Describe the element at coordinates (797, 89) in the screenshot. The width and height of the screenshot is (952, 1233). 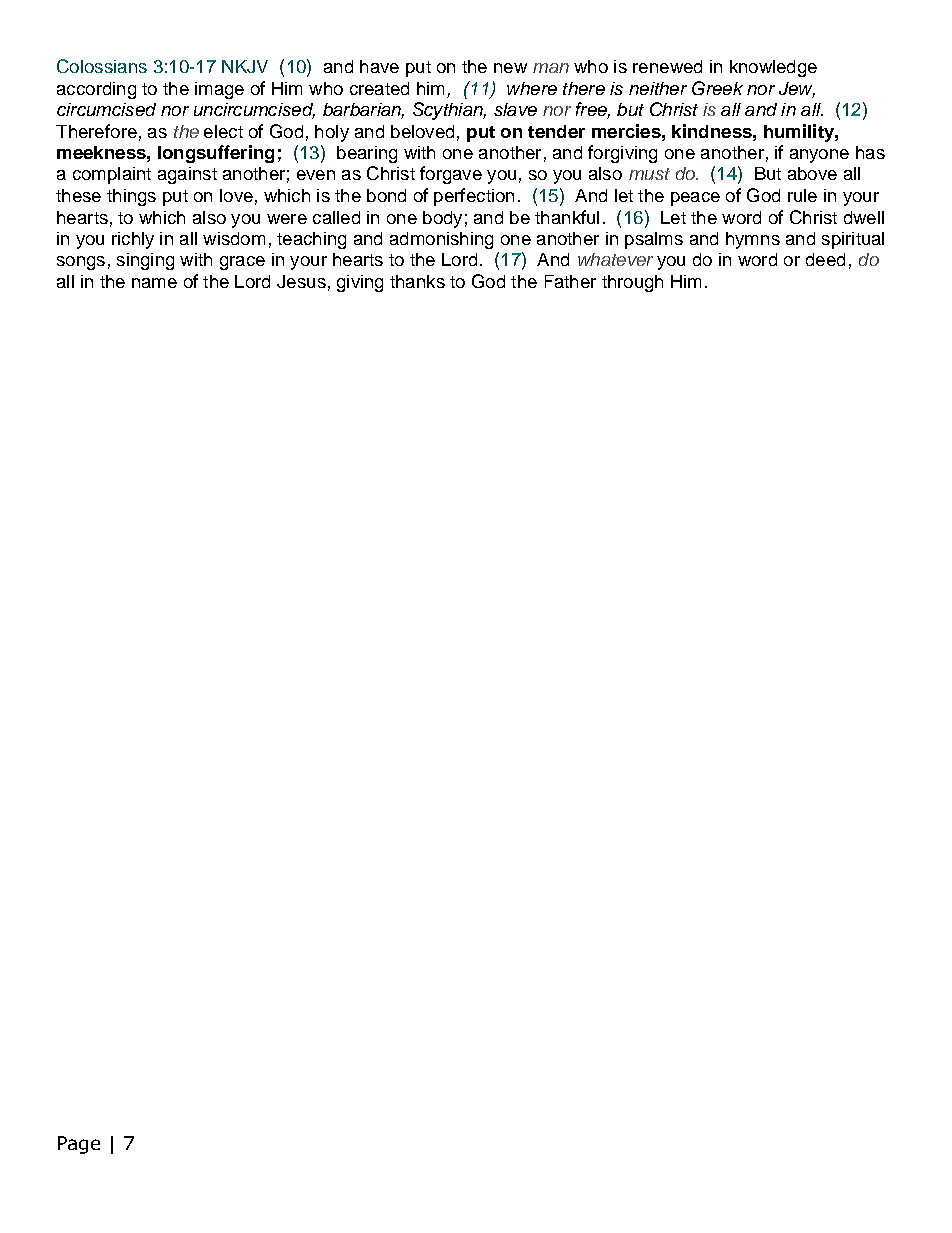
I see `Jew` at that location.
